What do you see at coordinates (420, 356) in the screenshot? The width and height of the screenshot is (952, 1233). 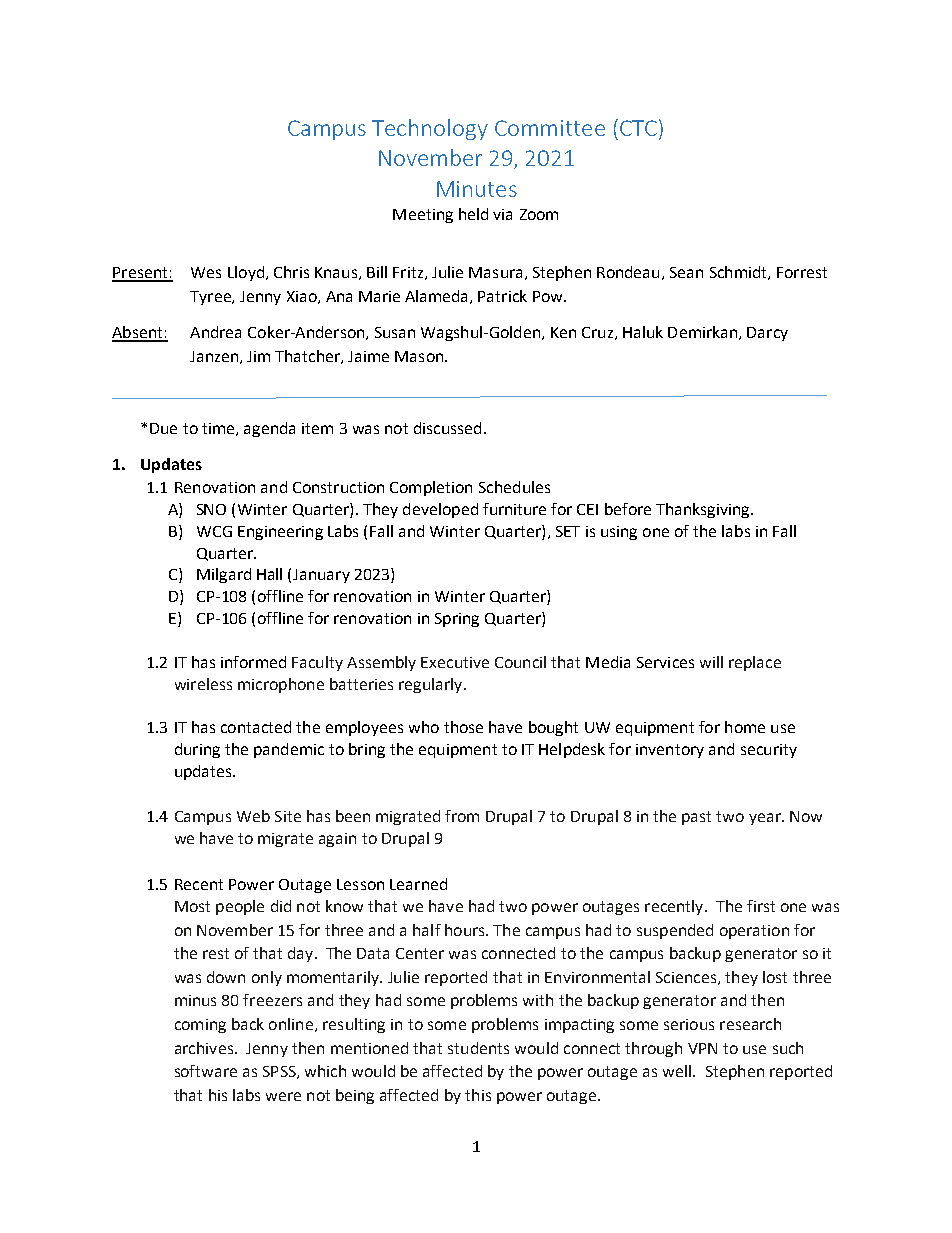 I see `Mason` at bounding box center [420, 356].
